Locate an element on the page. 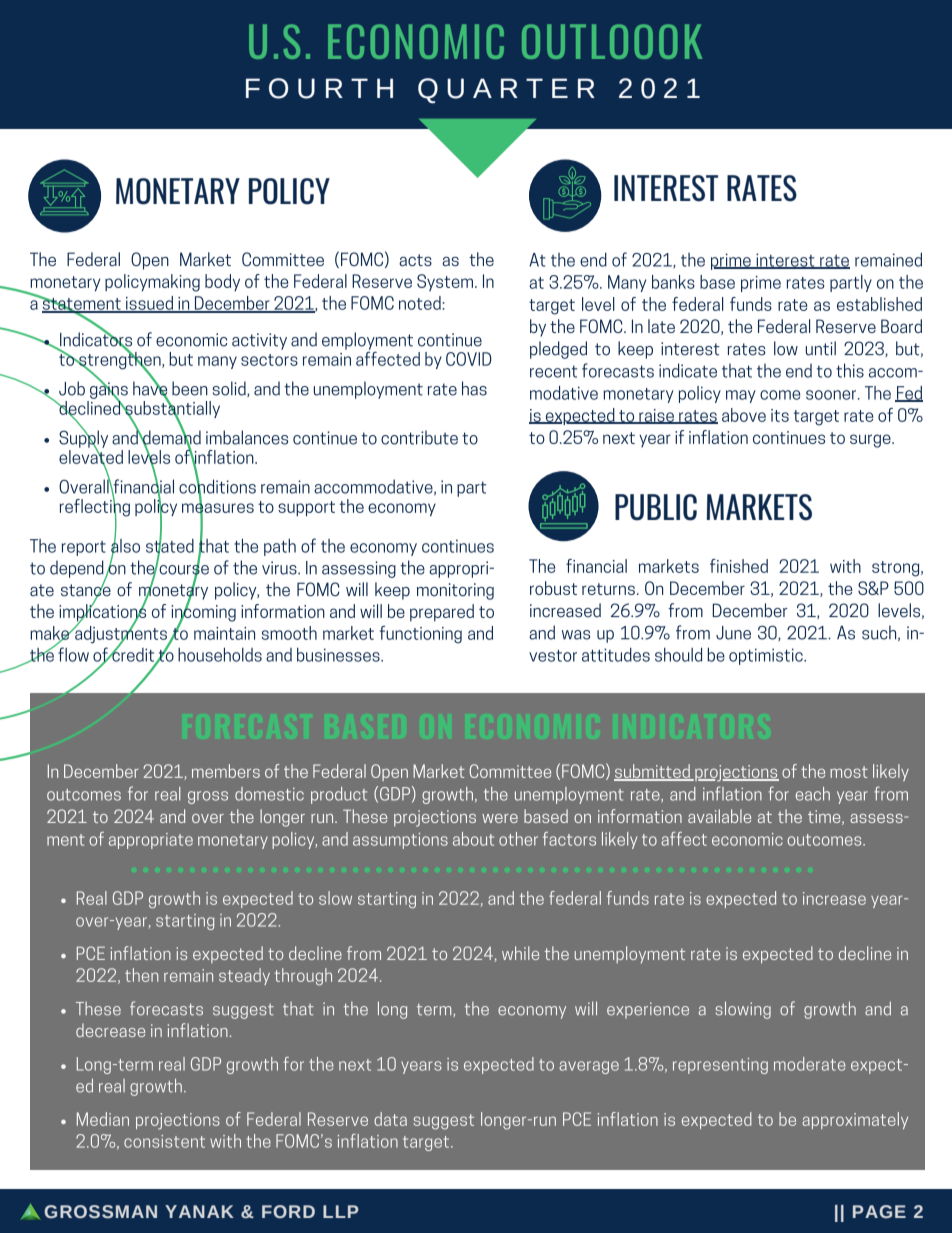 This image has width=952, height=1233. optimistic is located at coordinates (767, 656).
